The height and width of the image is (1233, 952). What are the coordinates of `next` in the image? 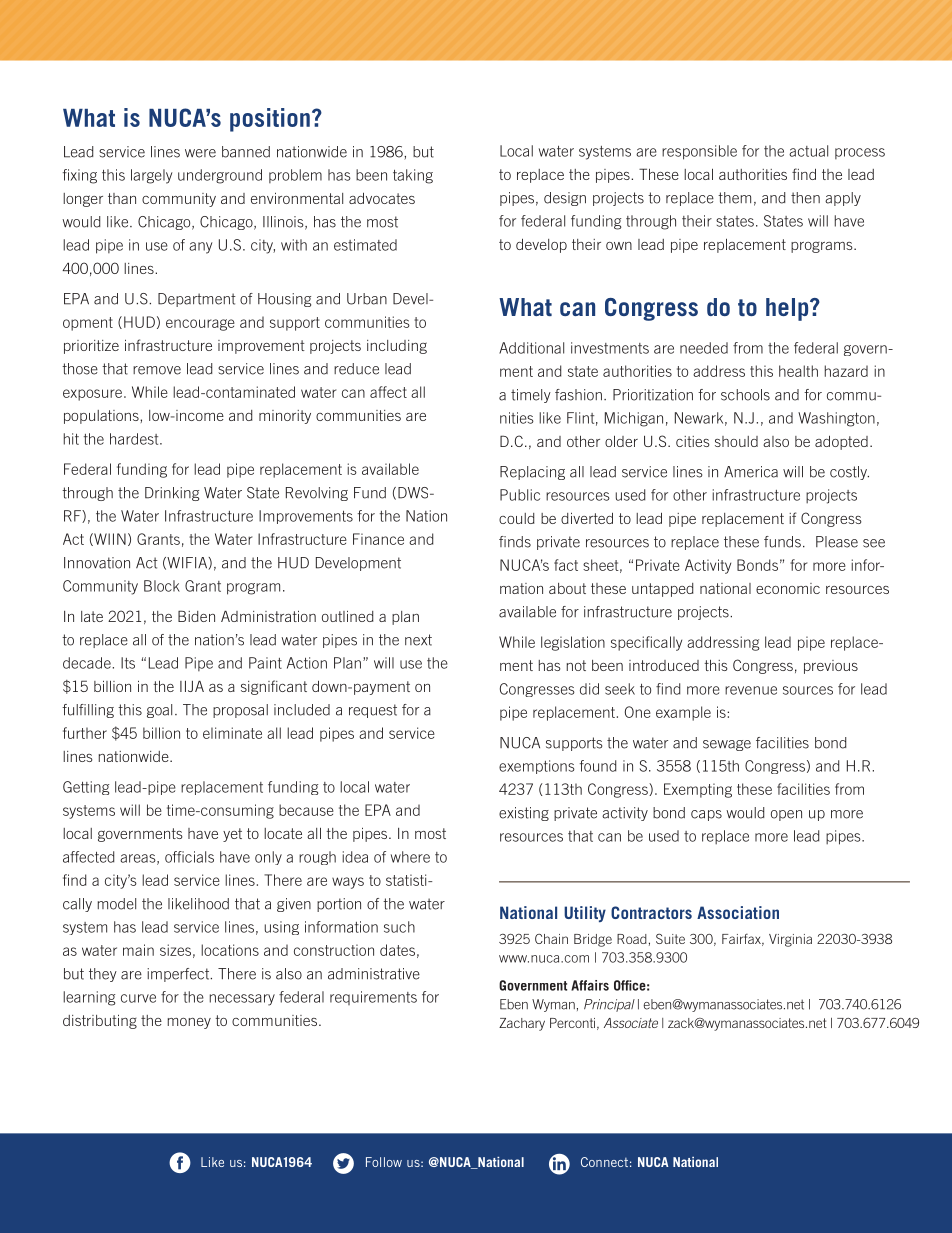 It's located at (418, 640).
